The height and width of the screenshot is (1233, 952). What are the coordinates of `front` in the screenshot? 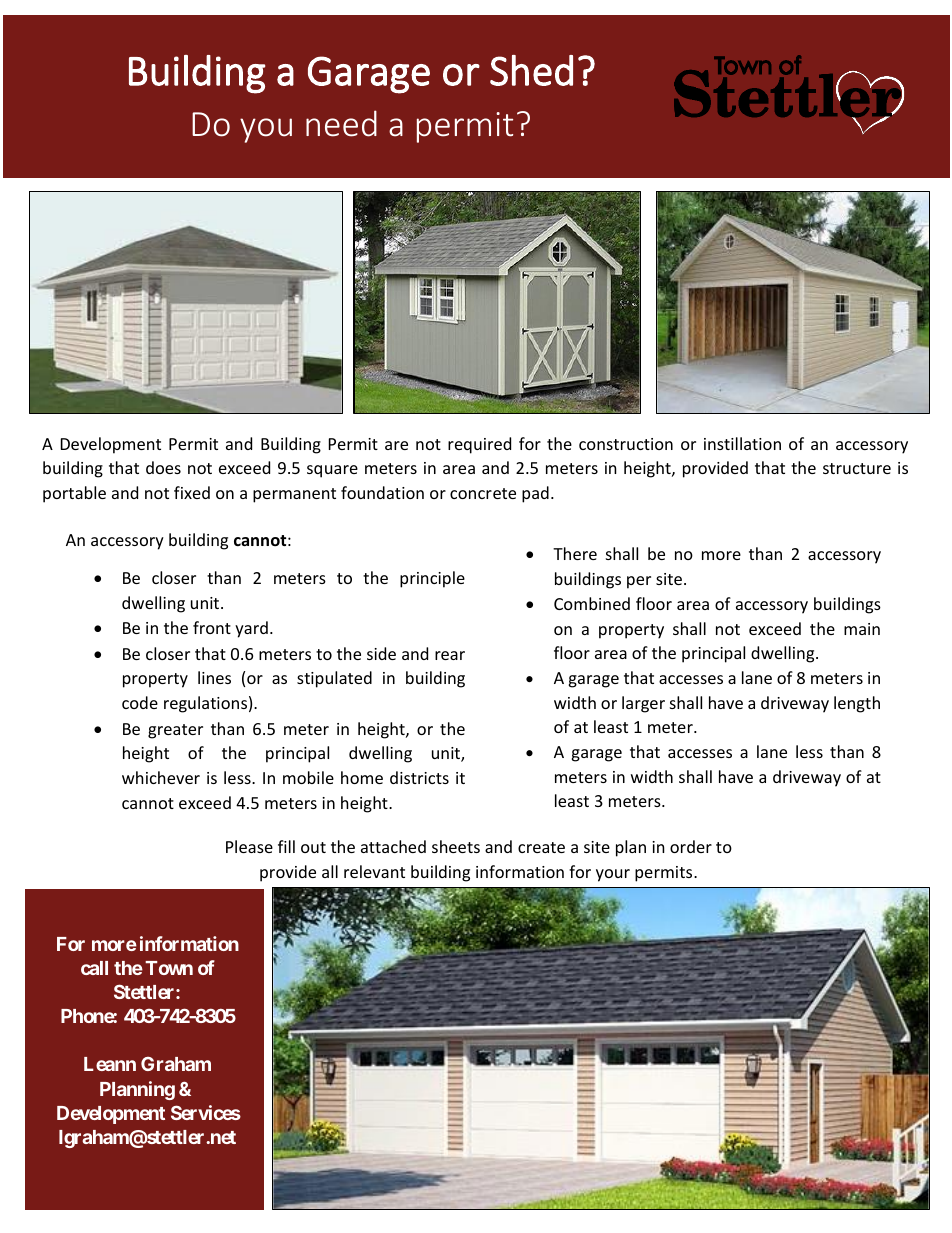 It's located at (212, 627).
